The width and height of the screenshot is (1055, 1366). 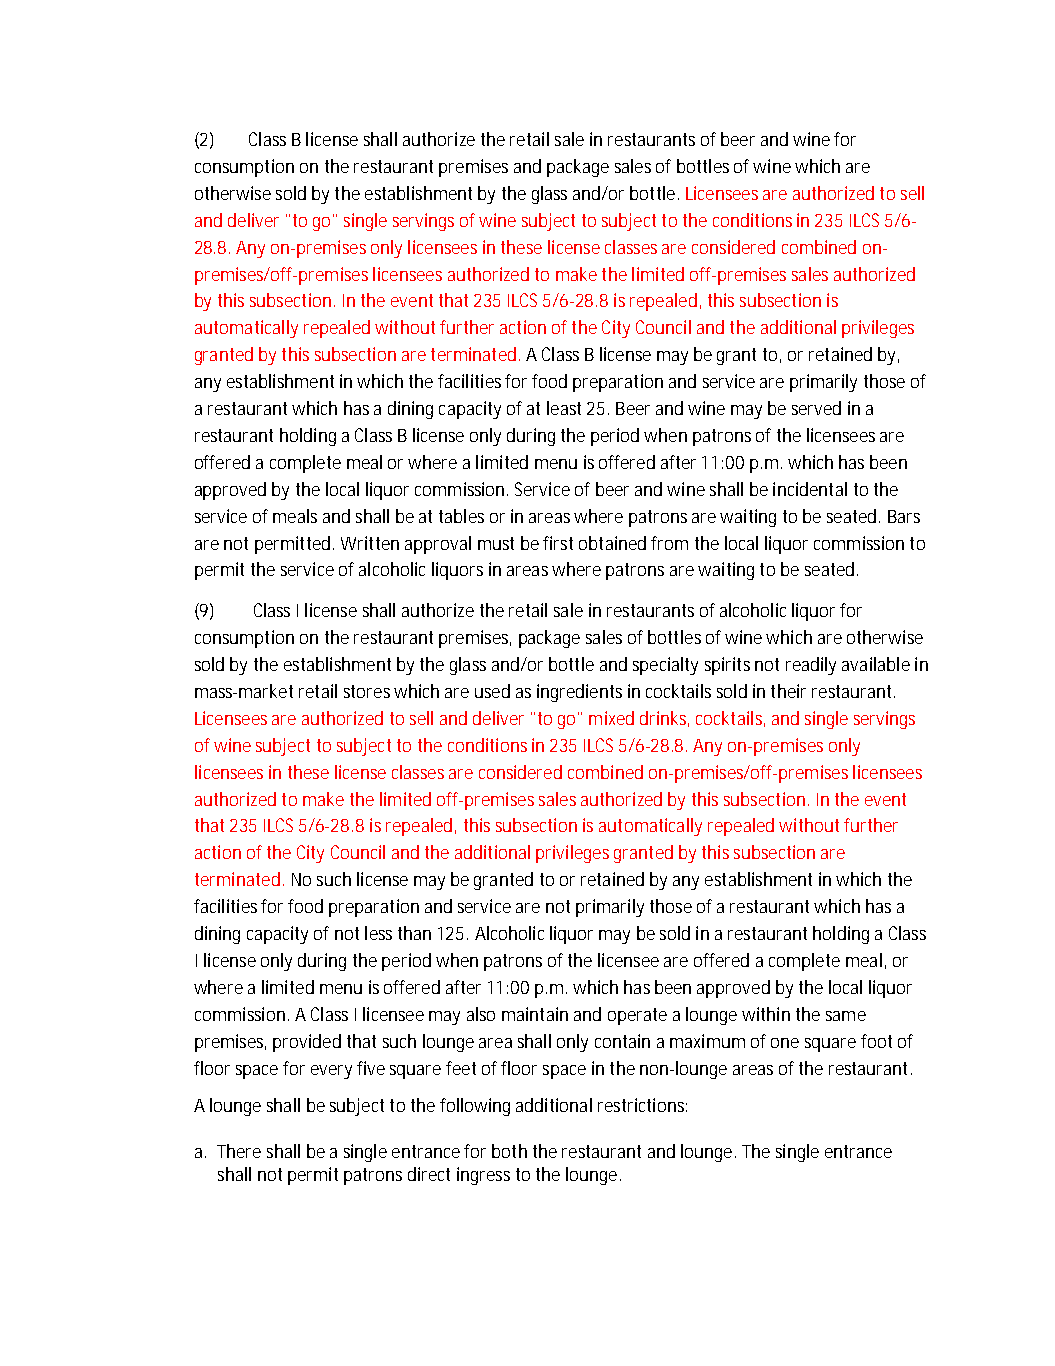 What do you see at coordinates (611, 718) in the screenshot?
I see `mixed` at bounding box center [611, 718].
